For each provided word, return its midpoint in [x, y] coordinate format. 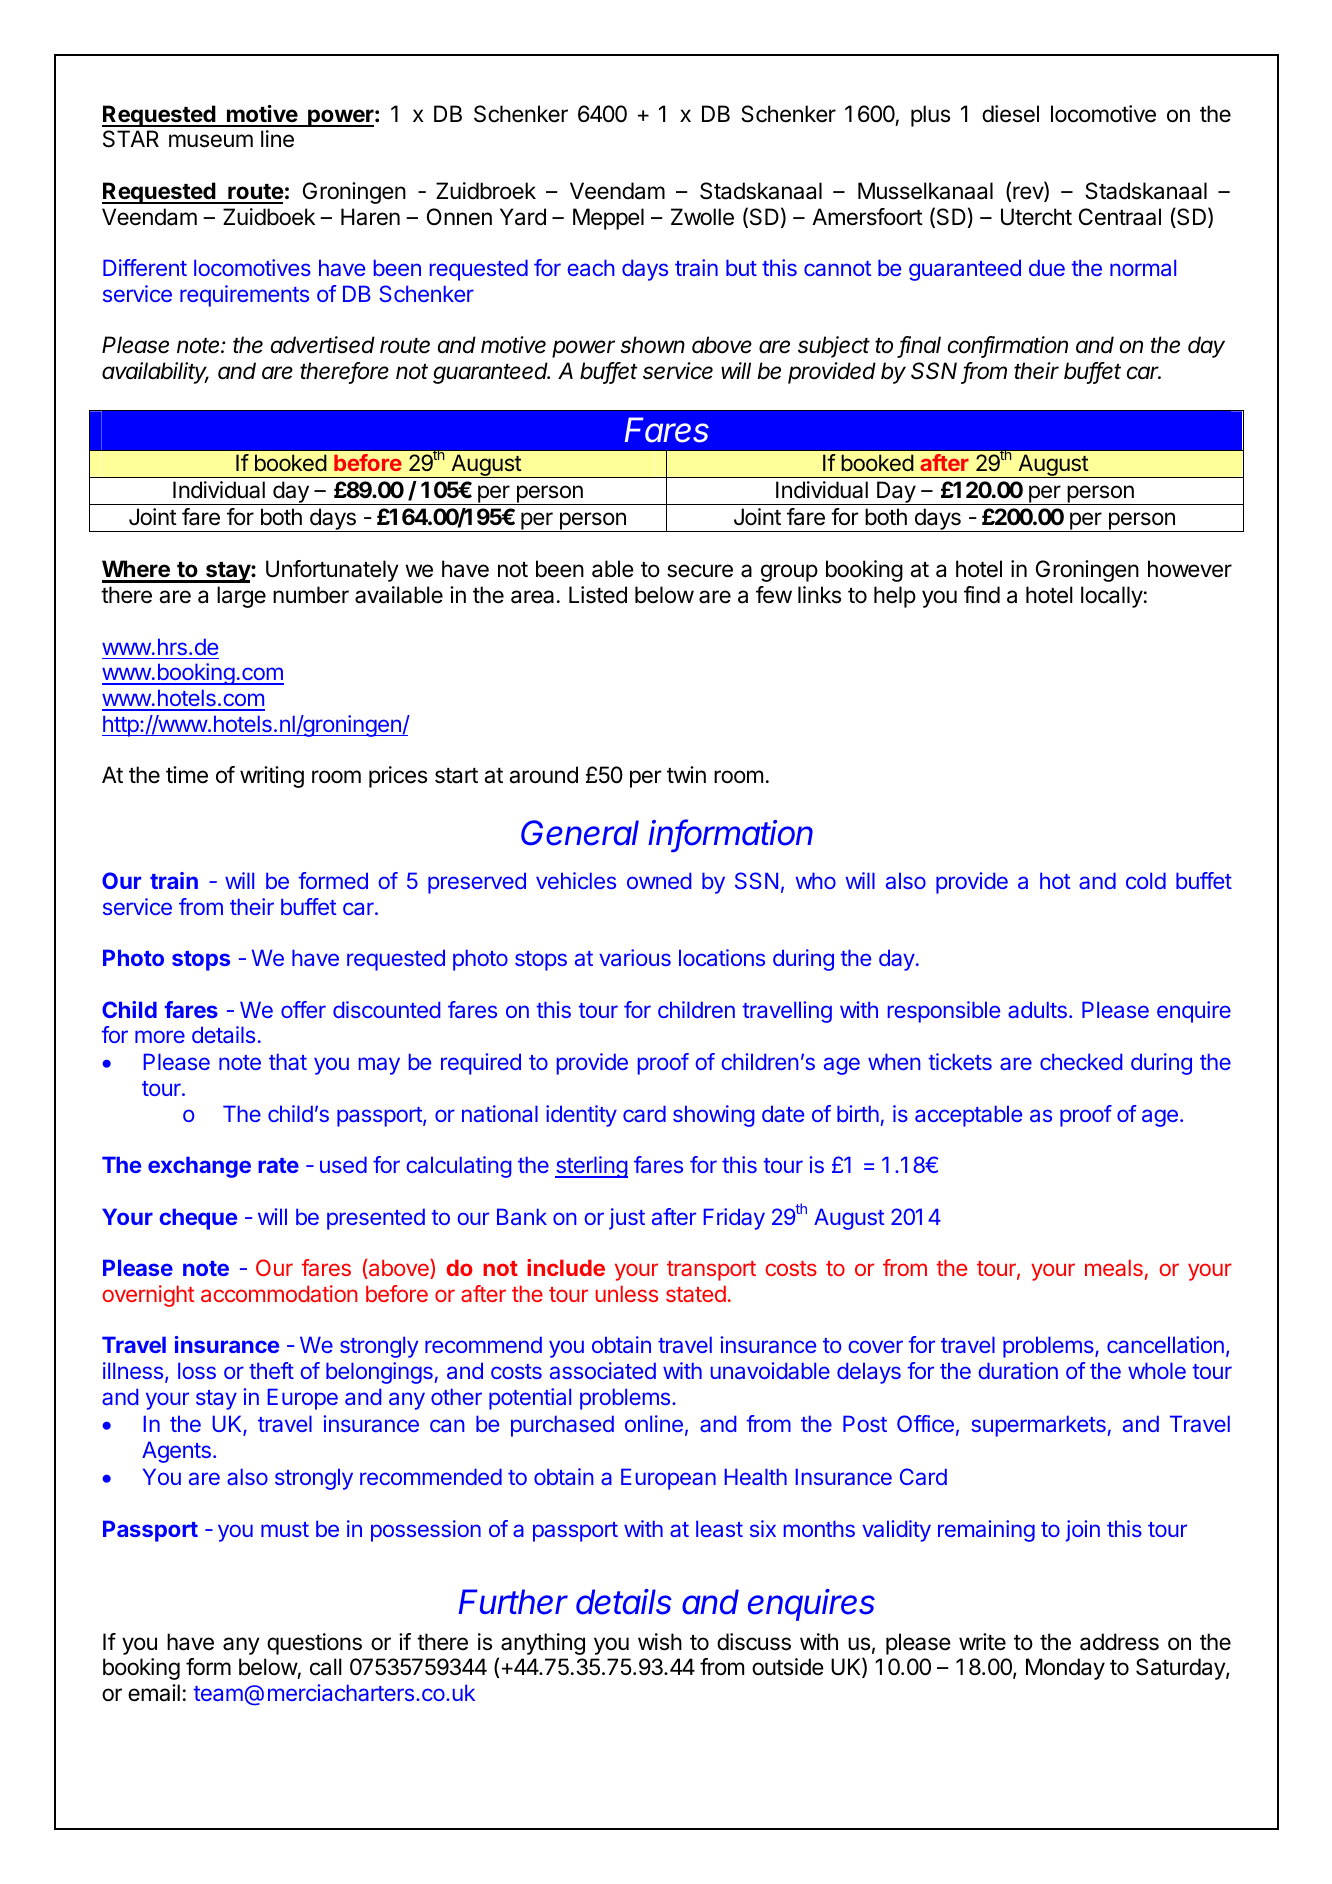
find [982, 595]
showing [713, 1116]
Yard [523, 217]
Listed [598, 595]
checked [1081, 1061]
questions [314, 1644]
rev [1029, 194]
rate [278, 1165]
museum [211, 141]
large [241, 597]
